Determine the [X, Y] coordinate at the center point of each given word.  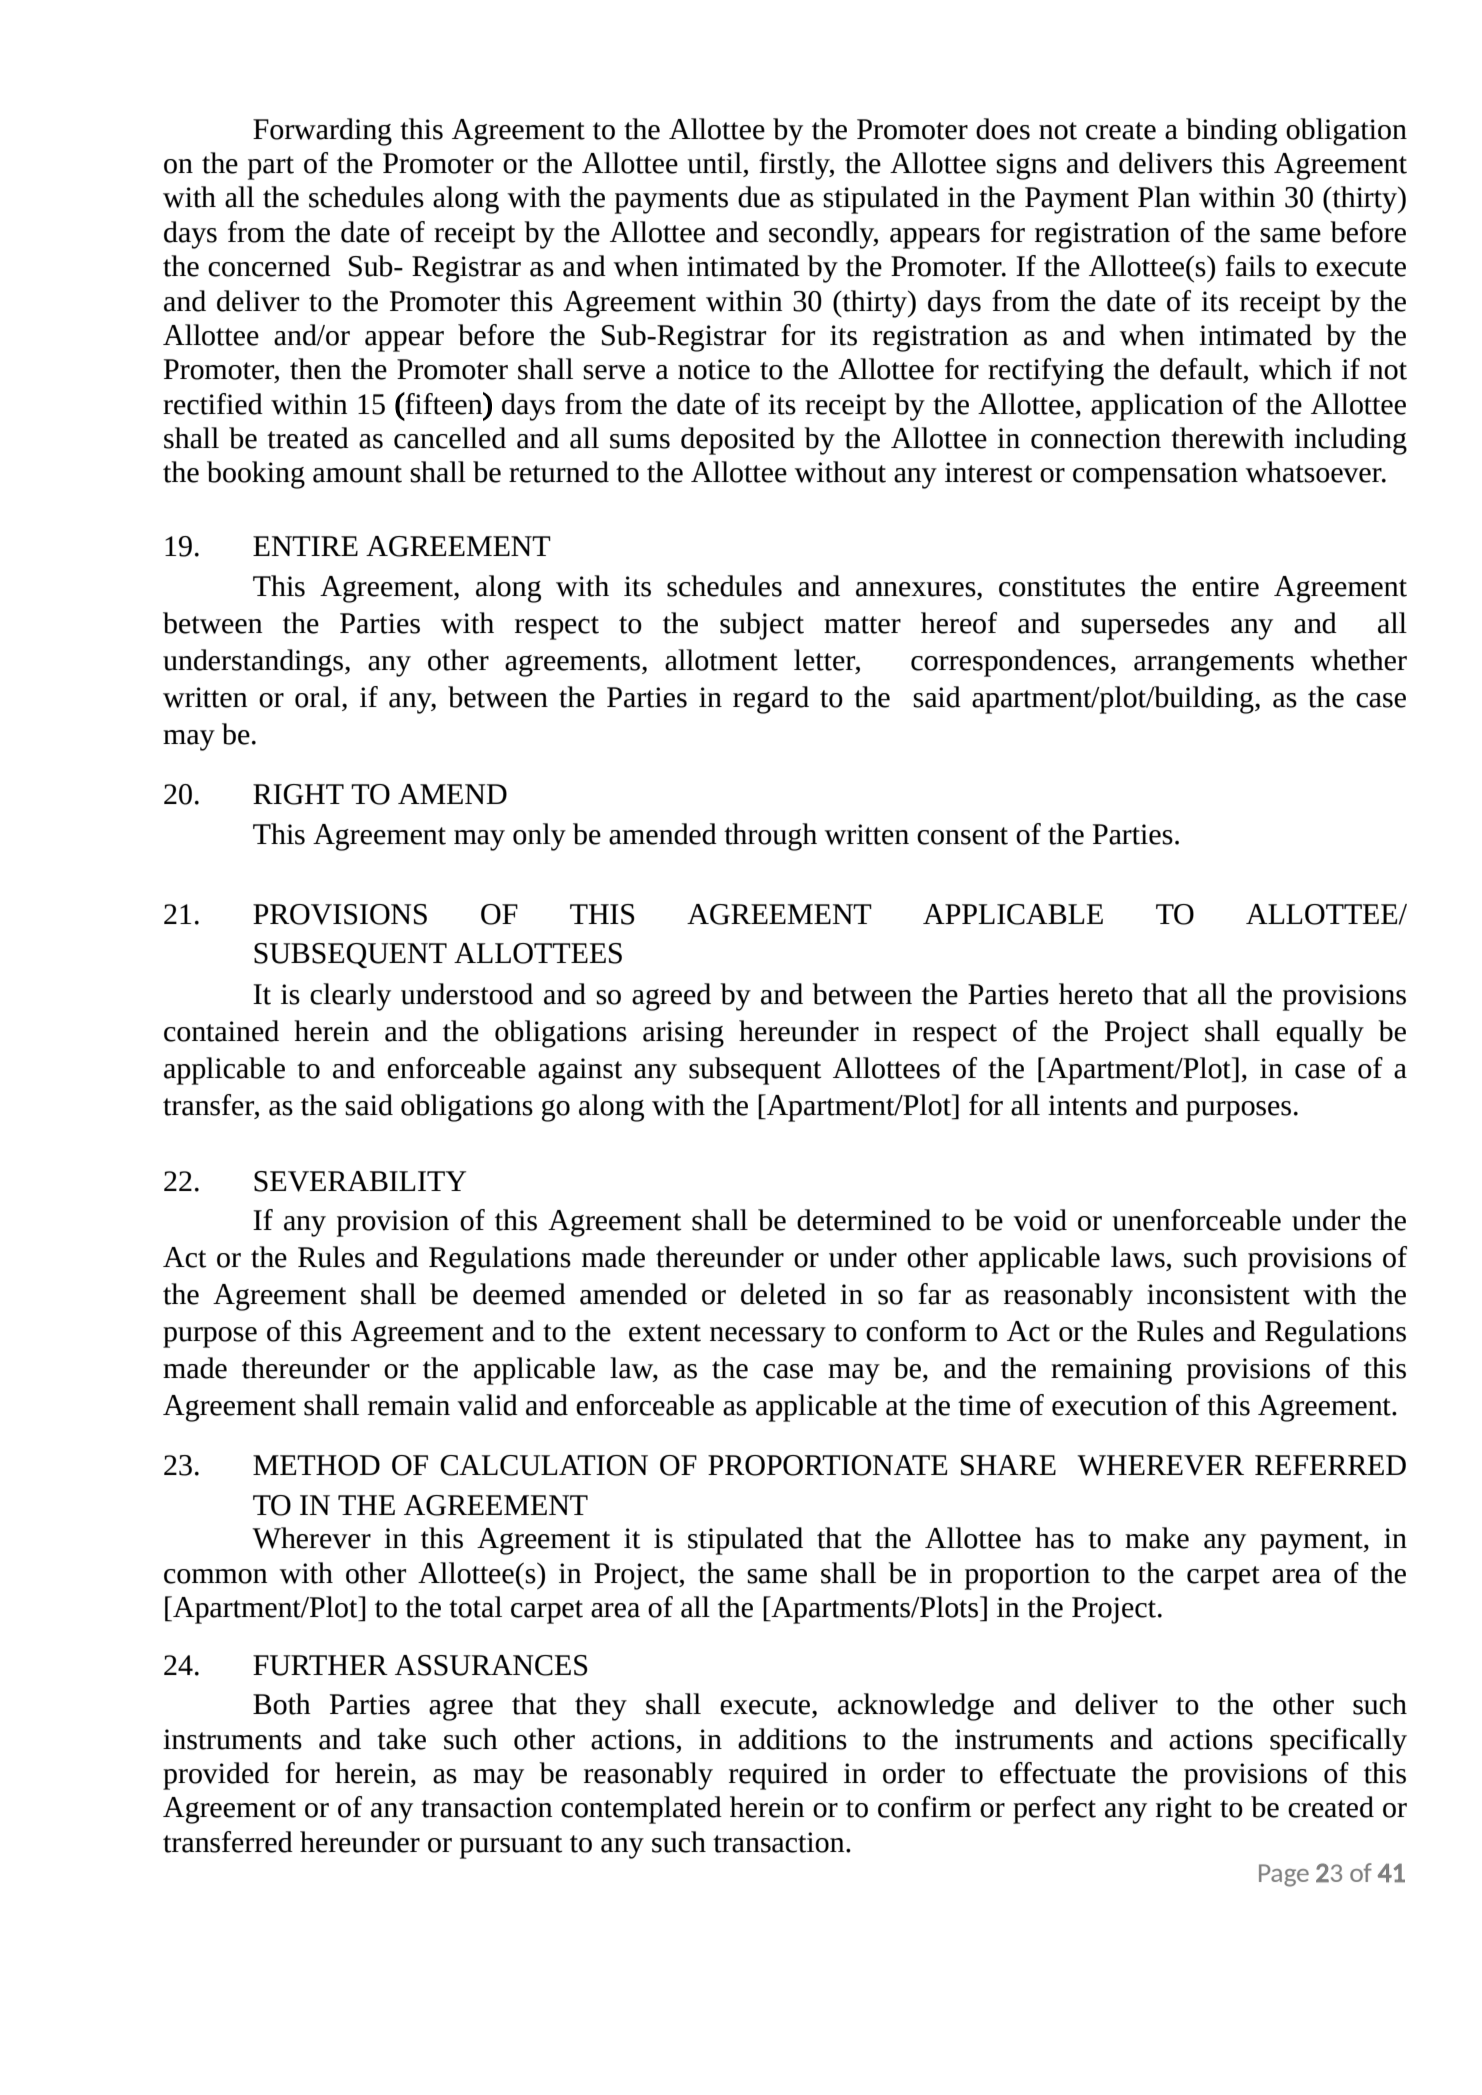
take [401, 1739]
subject [762, 626]
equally [1320, 1034]
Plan [1164, 197]
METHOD [316, 1465]
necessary [768, 1337]
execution [1109, 1405]
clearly [350, 997]
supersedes [1145, 626]
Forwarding [322, 132]
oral [319, 697]
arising [683, 1034]
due [759, 197]
